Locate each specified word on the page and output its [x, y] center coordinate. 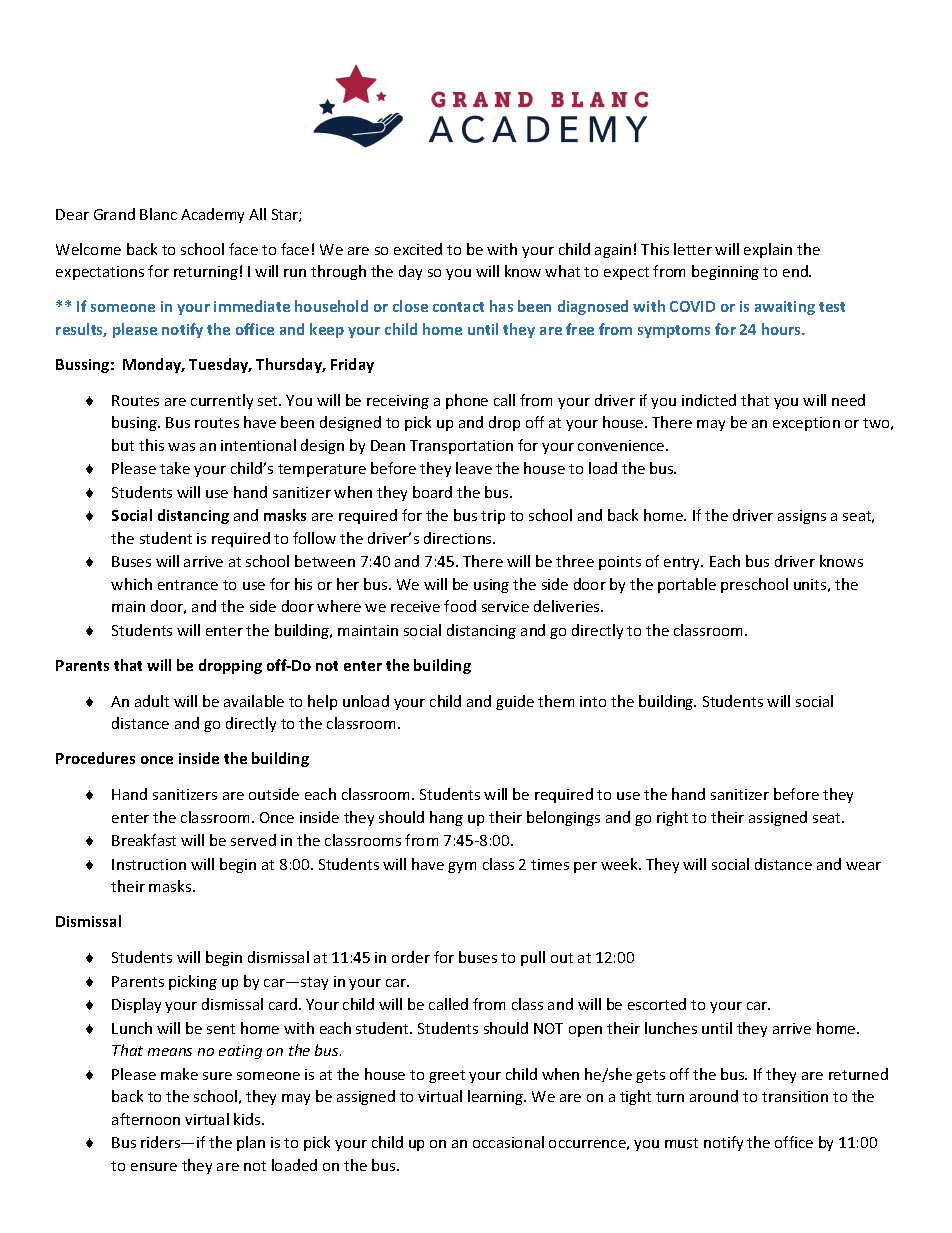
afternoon [146, 1119]
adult [152, 701]
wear [863, 866]
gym [462, 867]
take [175, 468]
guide [515, 702]
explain [768, 250]
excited [418, 249]
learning [497, 1097]
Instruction [149, 864]
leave [474, 468]
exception [806, 424]
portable [687, 585]
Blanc [158, 214]
